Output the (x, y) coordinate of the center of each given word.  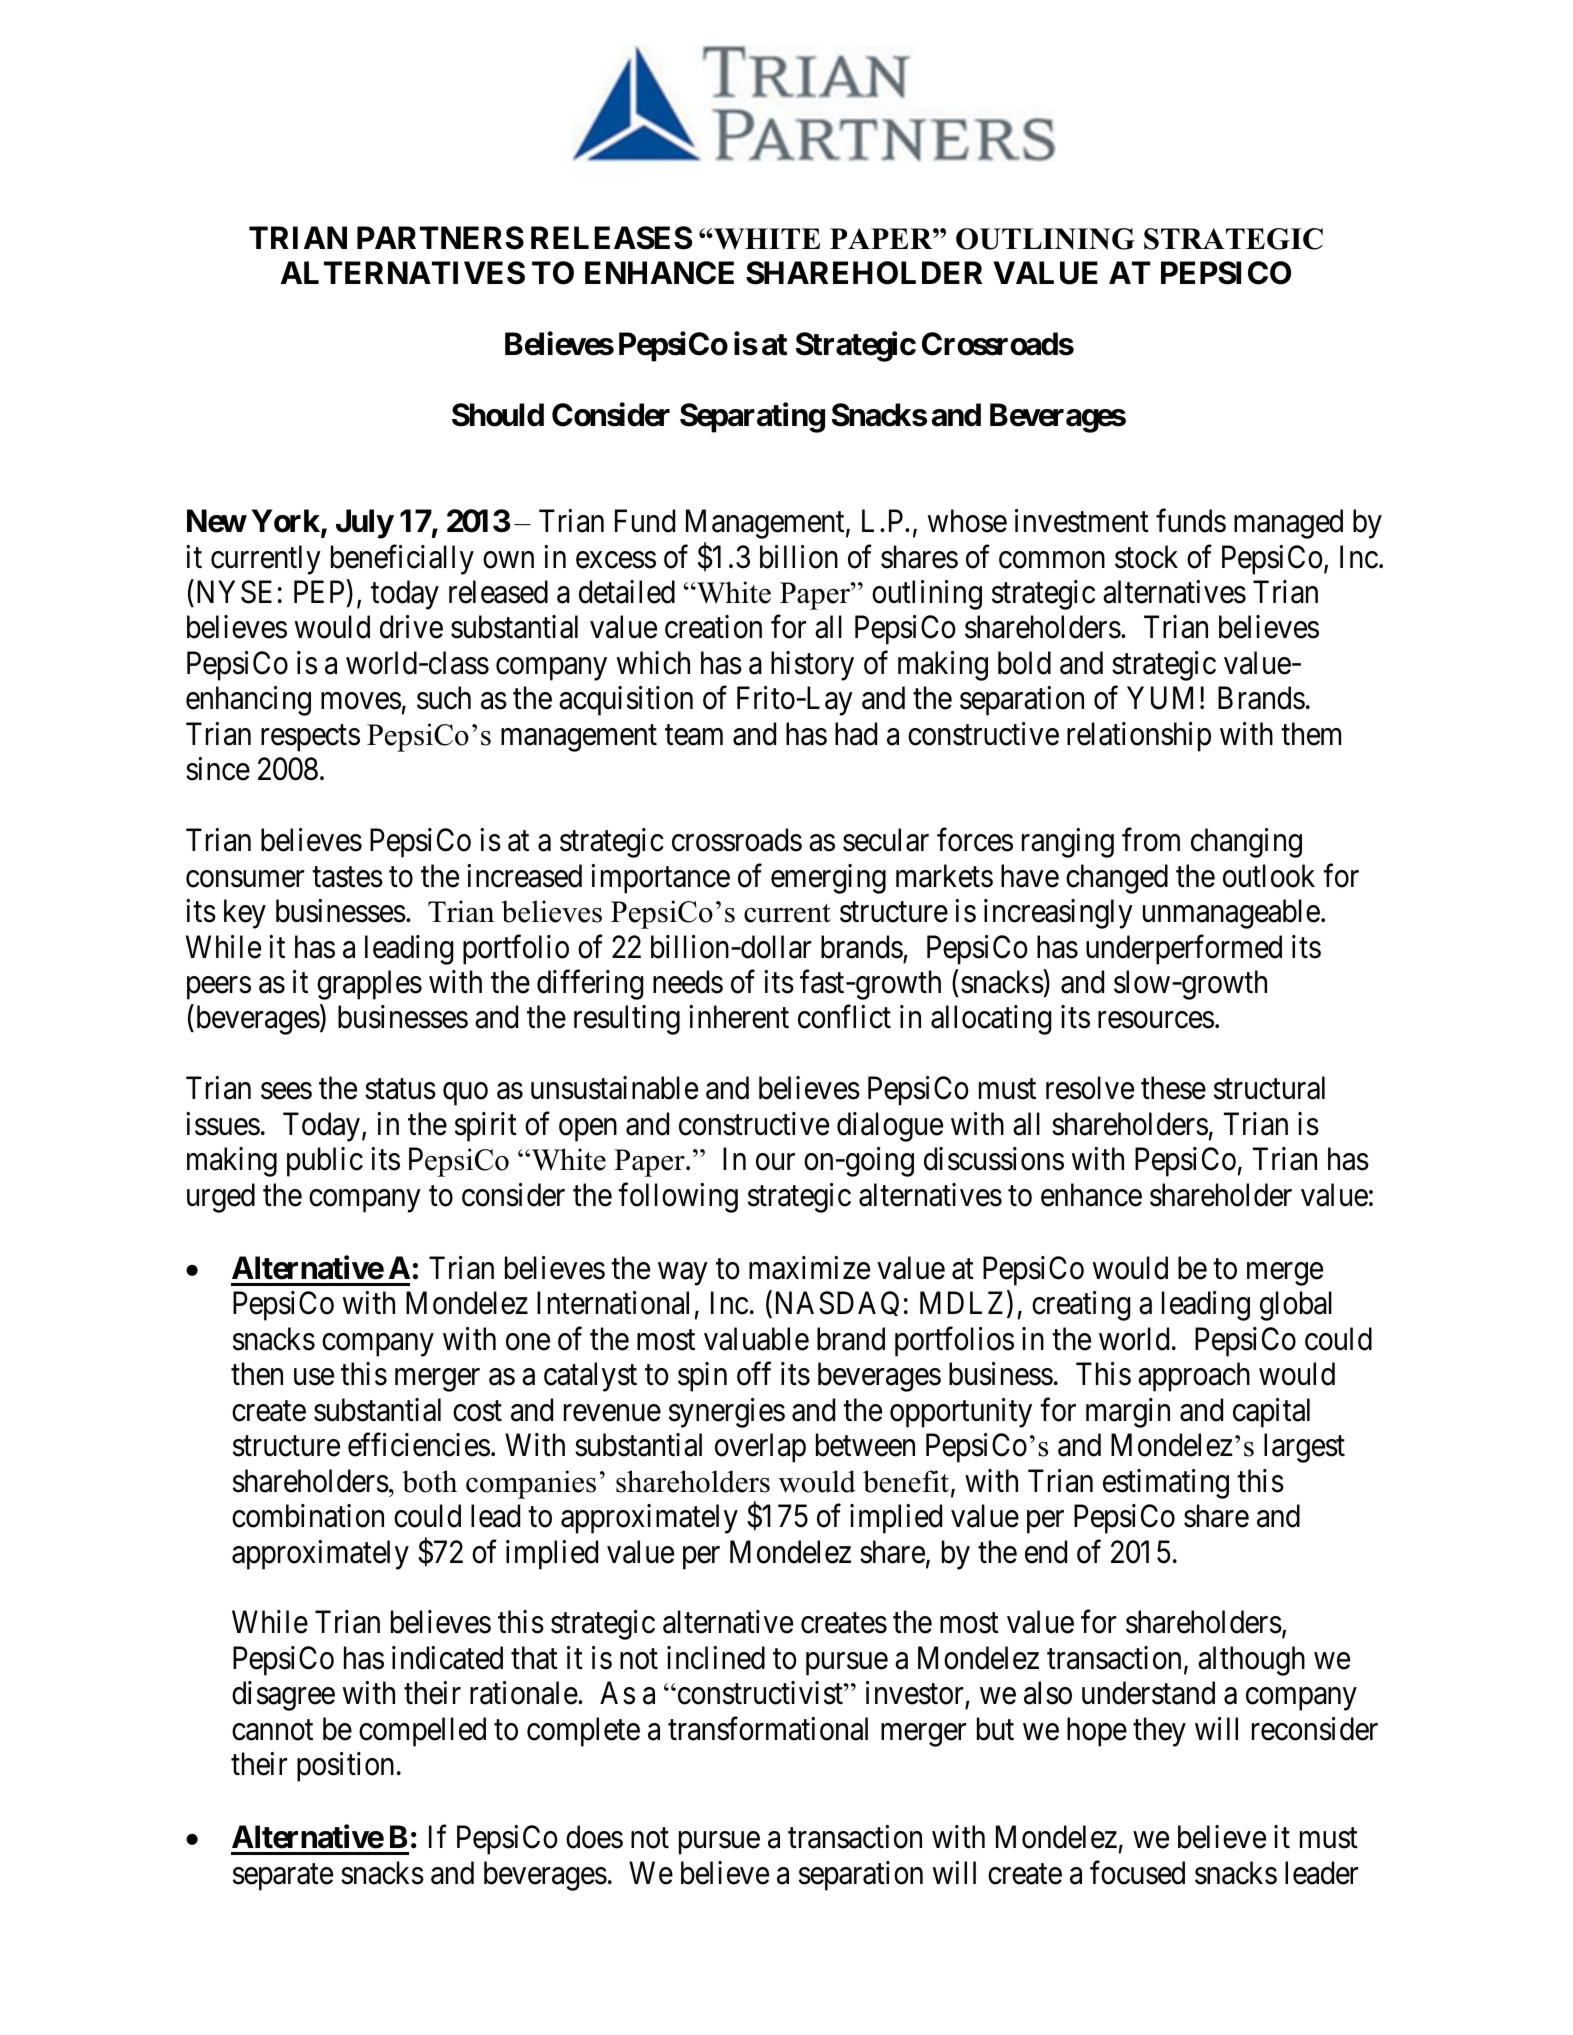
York (286, 521)
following (678, 1198)
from (1151, 840)
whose (967, 521)
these (1173, 1088)
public (325, 1162)
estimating (1166, 1484)
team (694, 735)
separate (283, 1877)
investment (1082, 521)
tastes (347, 877)
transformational (768, 1729)
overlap (760, 1448)
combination (308, 1516)
